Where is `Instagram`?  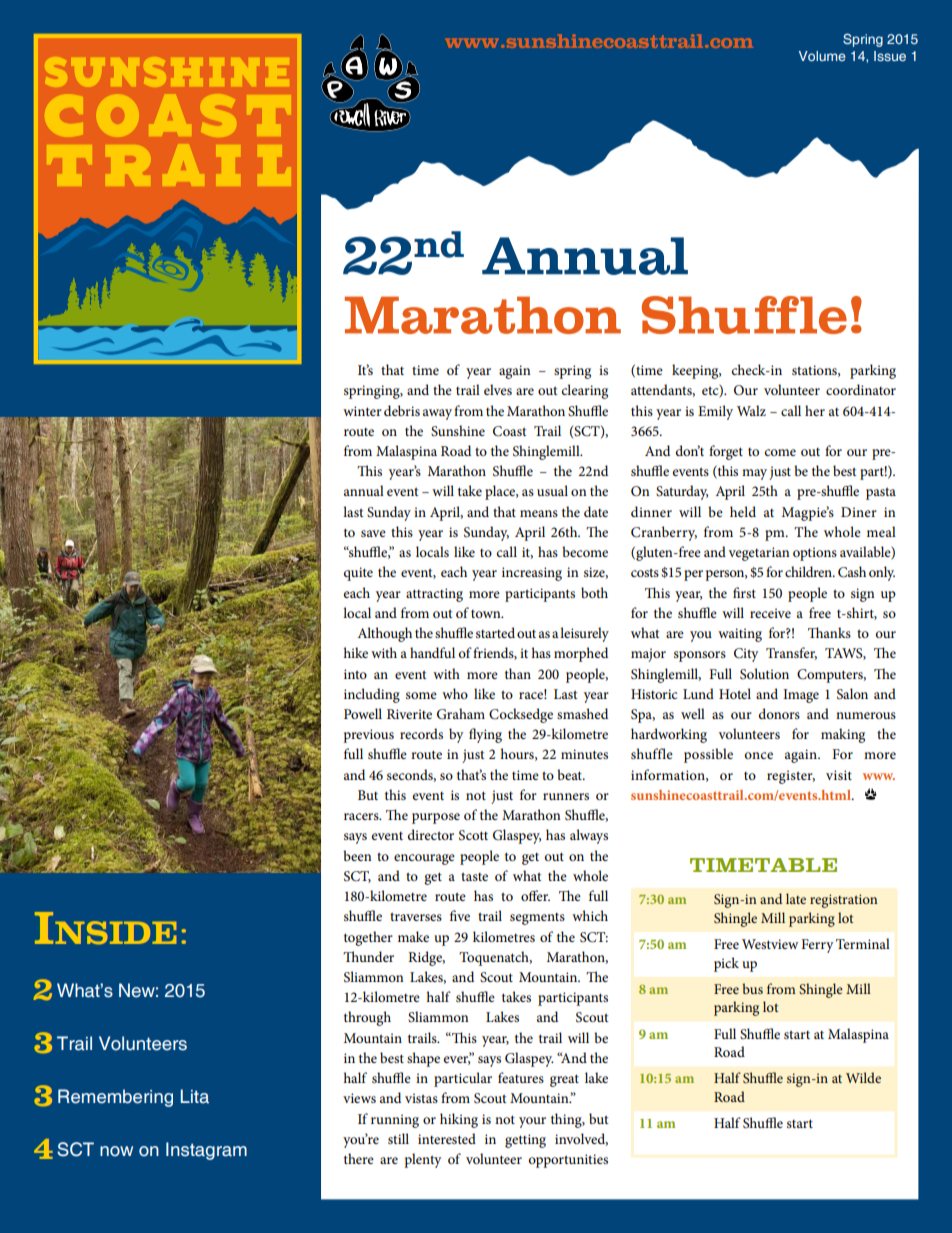 Instagram is located at coordinates (206, 1151).
